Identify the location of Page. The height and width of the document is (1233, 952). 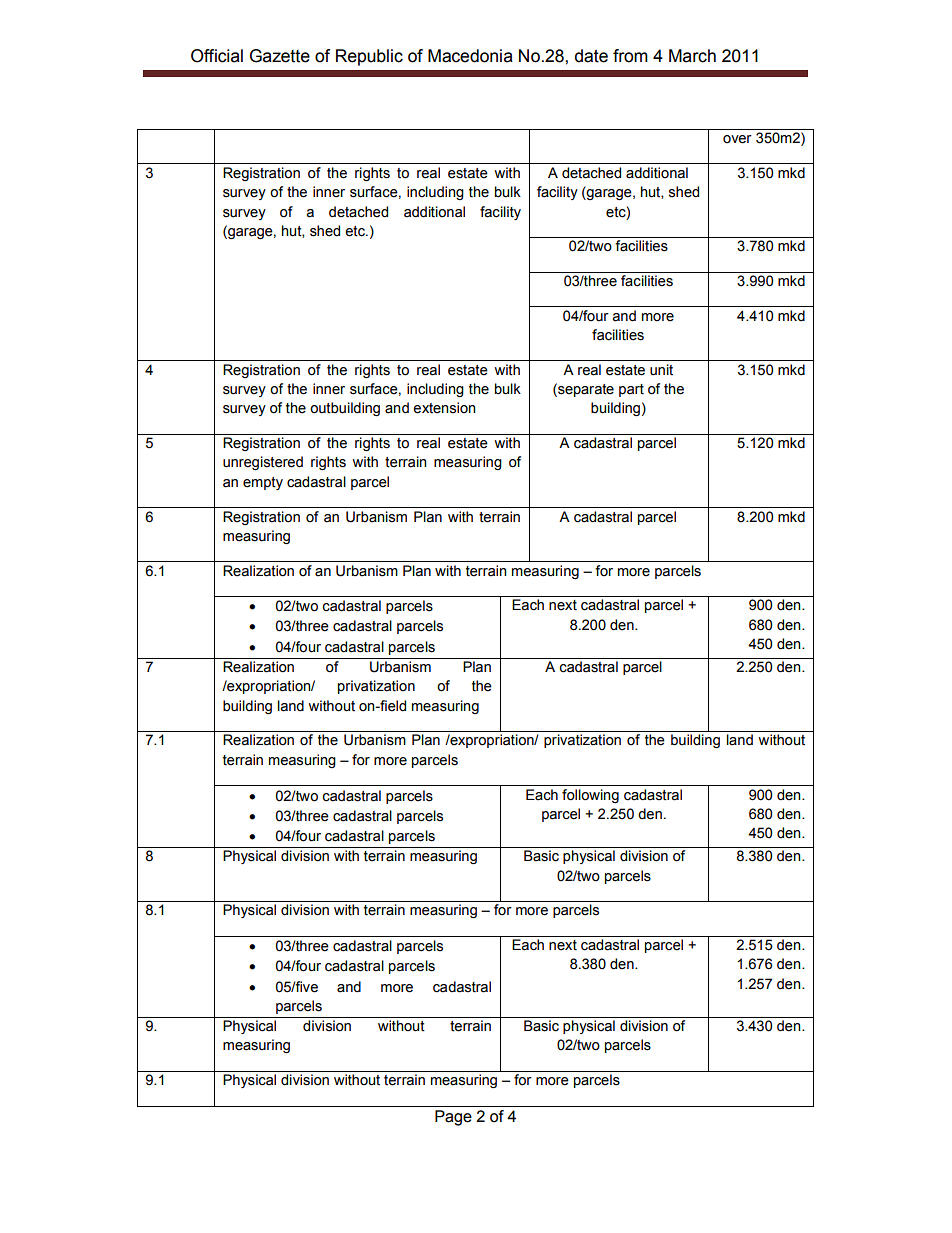
(453, 1118).
